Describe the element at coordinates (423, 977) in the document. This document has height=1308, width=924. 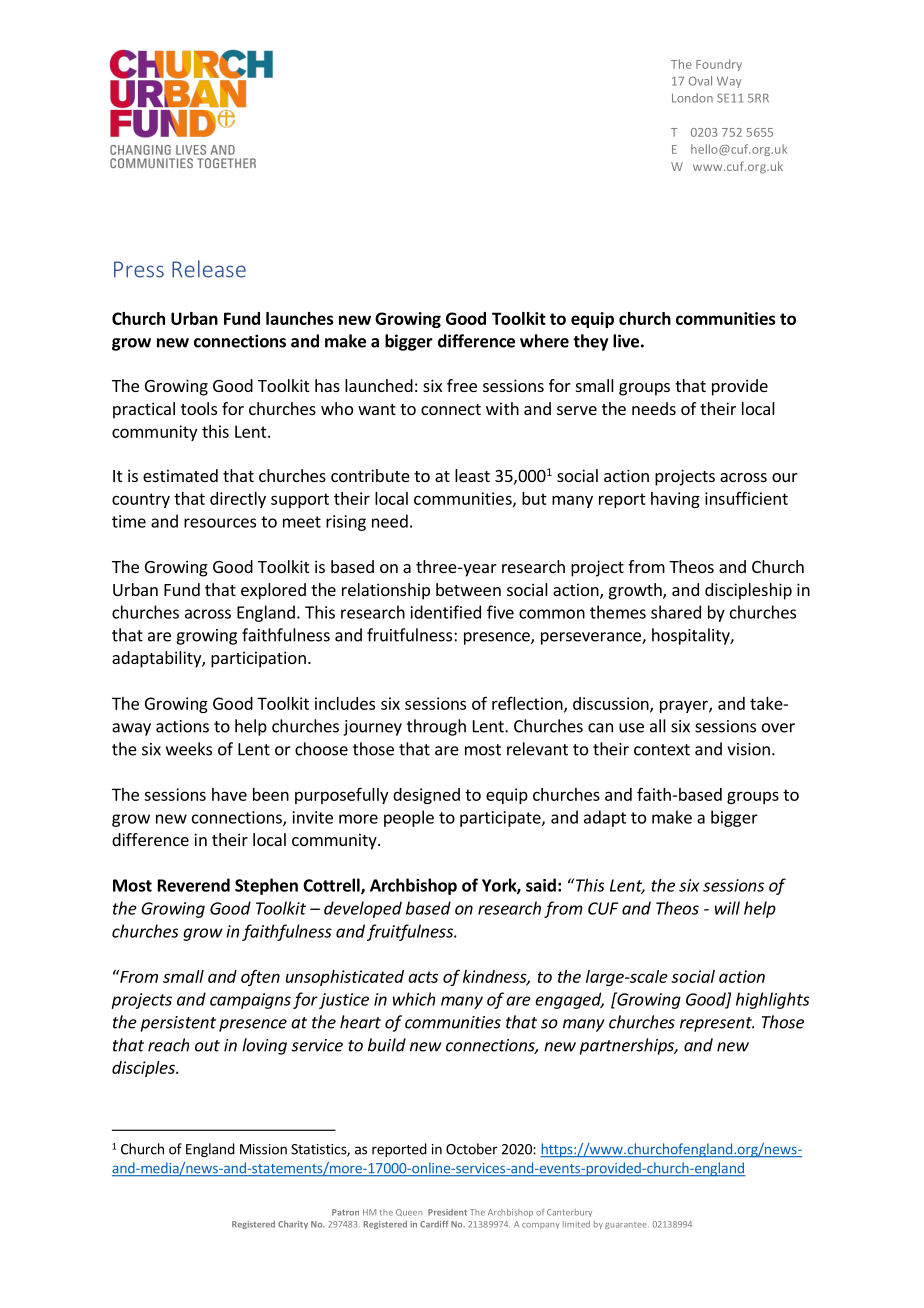
I see `acts` at that location.
